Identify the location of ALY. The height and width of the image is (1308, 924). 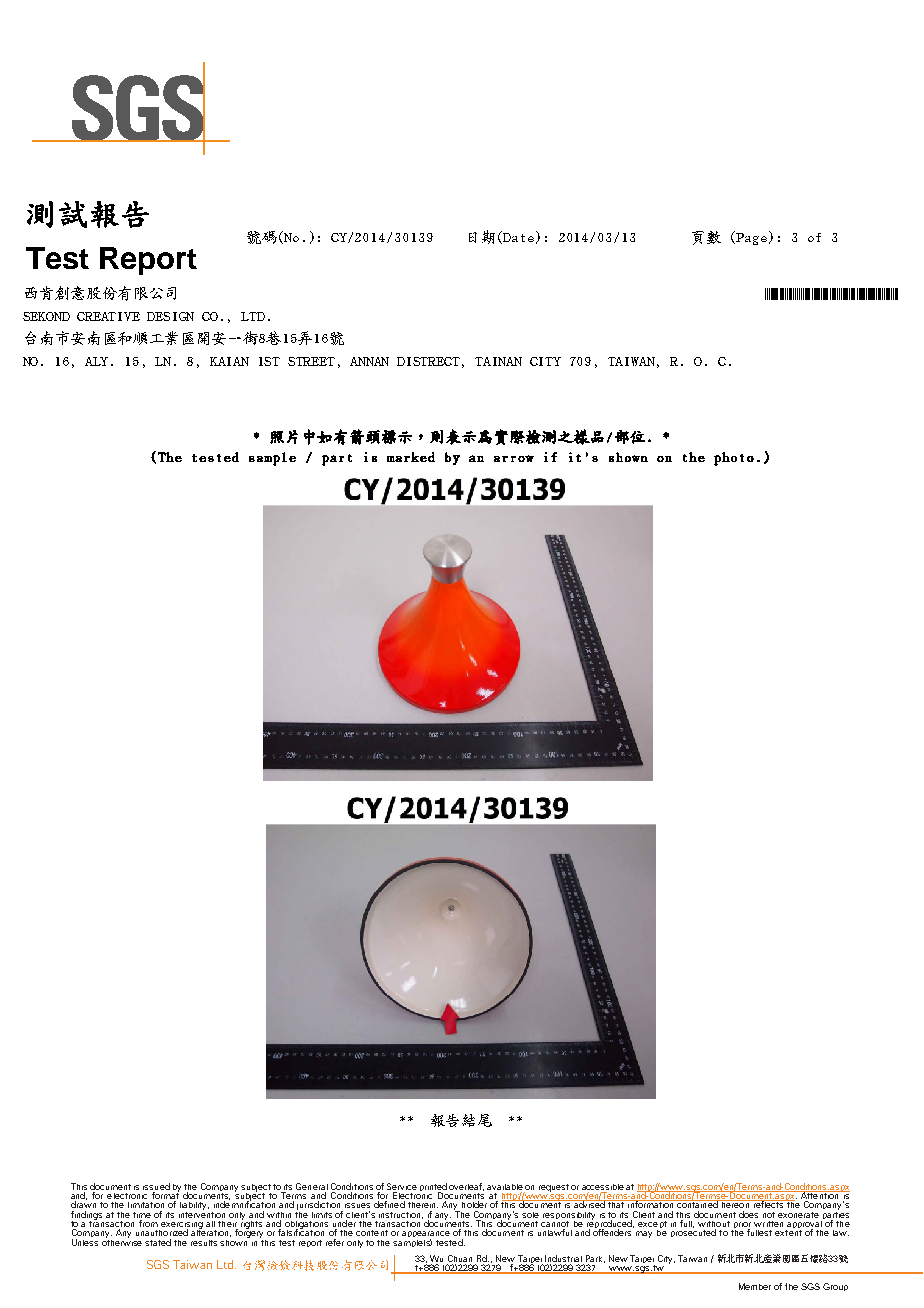
(98, 361).
